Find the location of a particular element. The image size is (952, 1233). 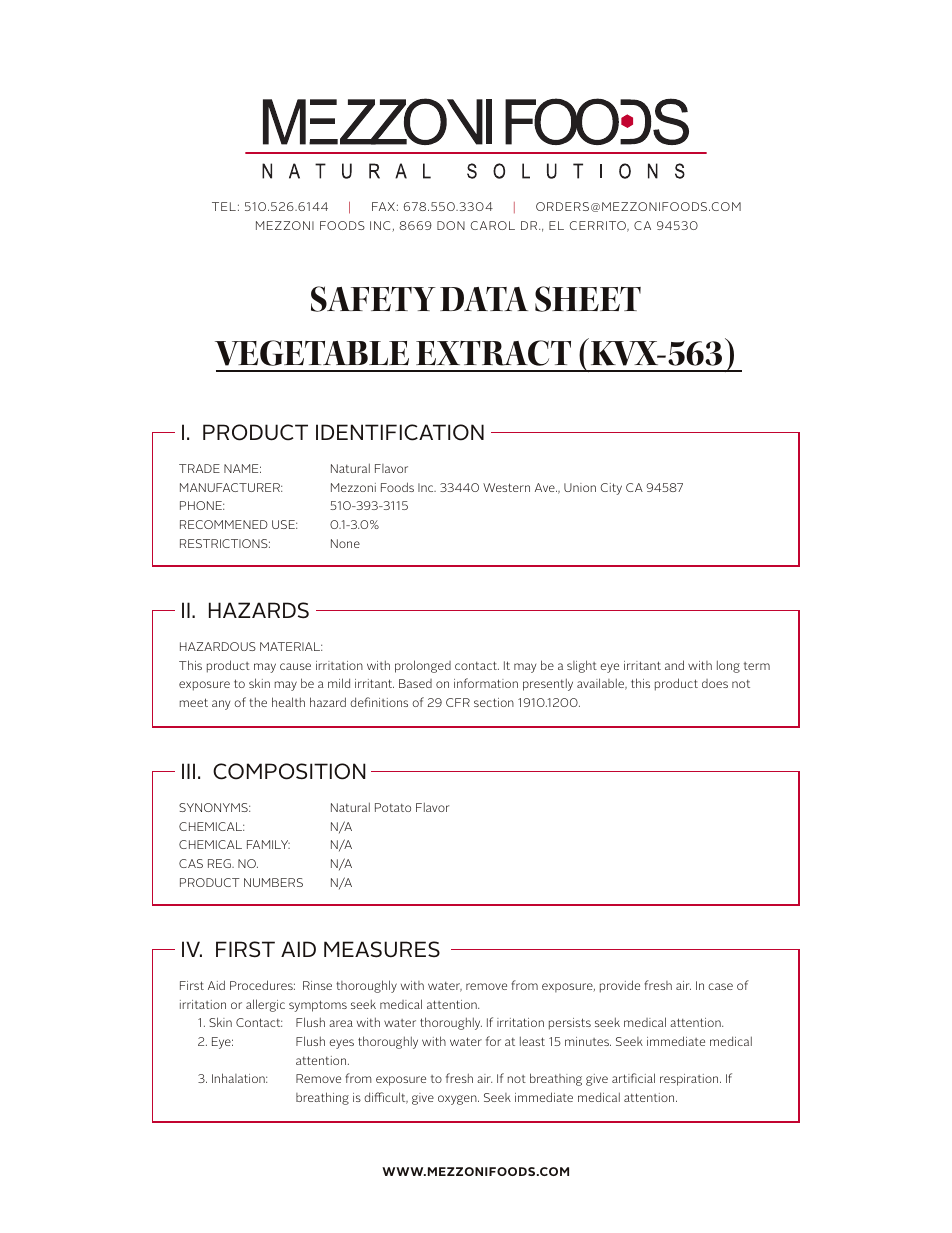

NUMBERS is located at coordinates (273, 882).
